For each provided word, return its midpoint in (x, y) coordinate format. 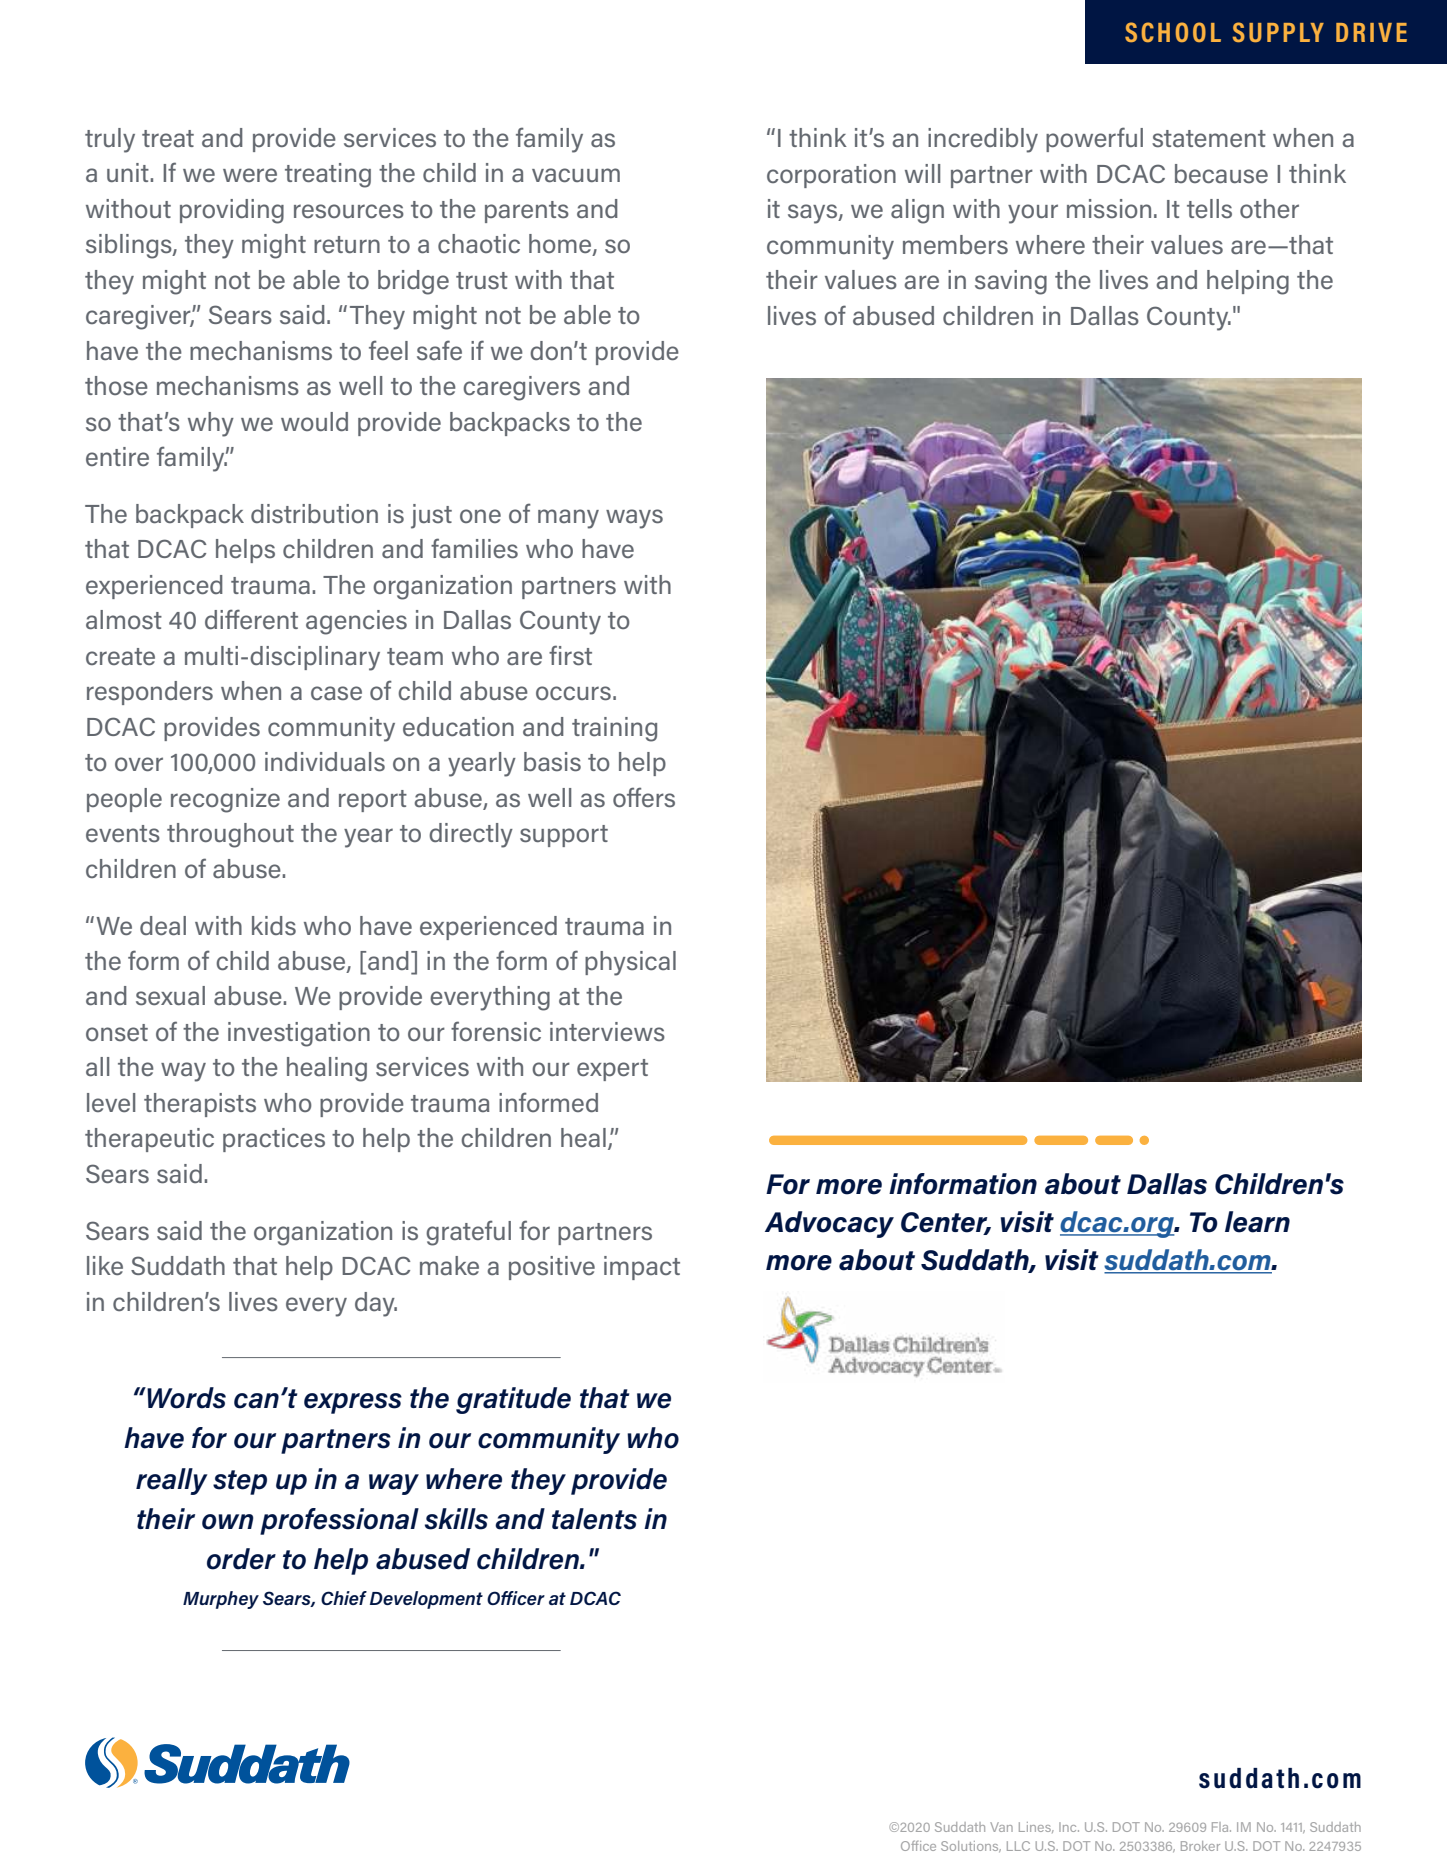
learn (1257, 1222)
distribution (314, 514)
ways (634, 519)
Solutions (971, 1846)
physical (630, 963)
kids (274, 926)
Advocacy (829, 1224)
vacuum (576, 175)
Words (185, 1398)
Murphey (221, 1600)
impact (642, 1268)
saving (1011, 282)
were (250, 175)
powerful (1094, 139)
